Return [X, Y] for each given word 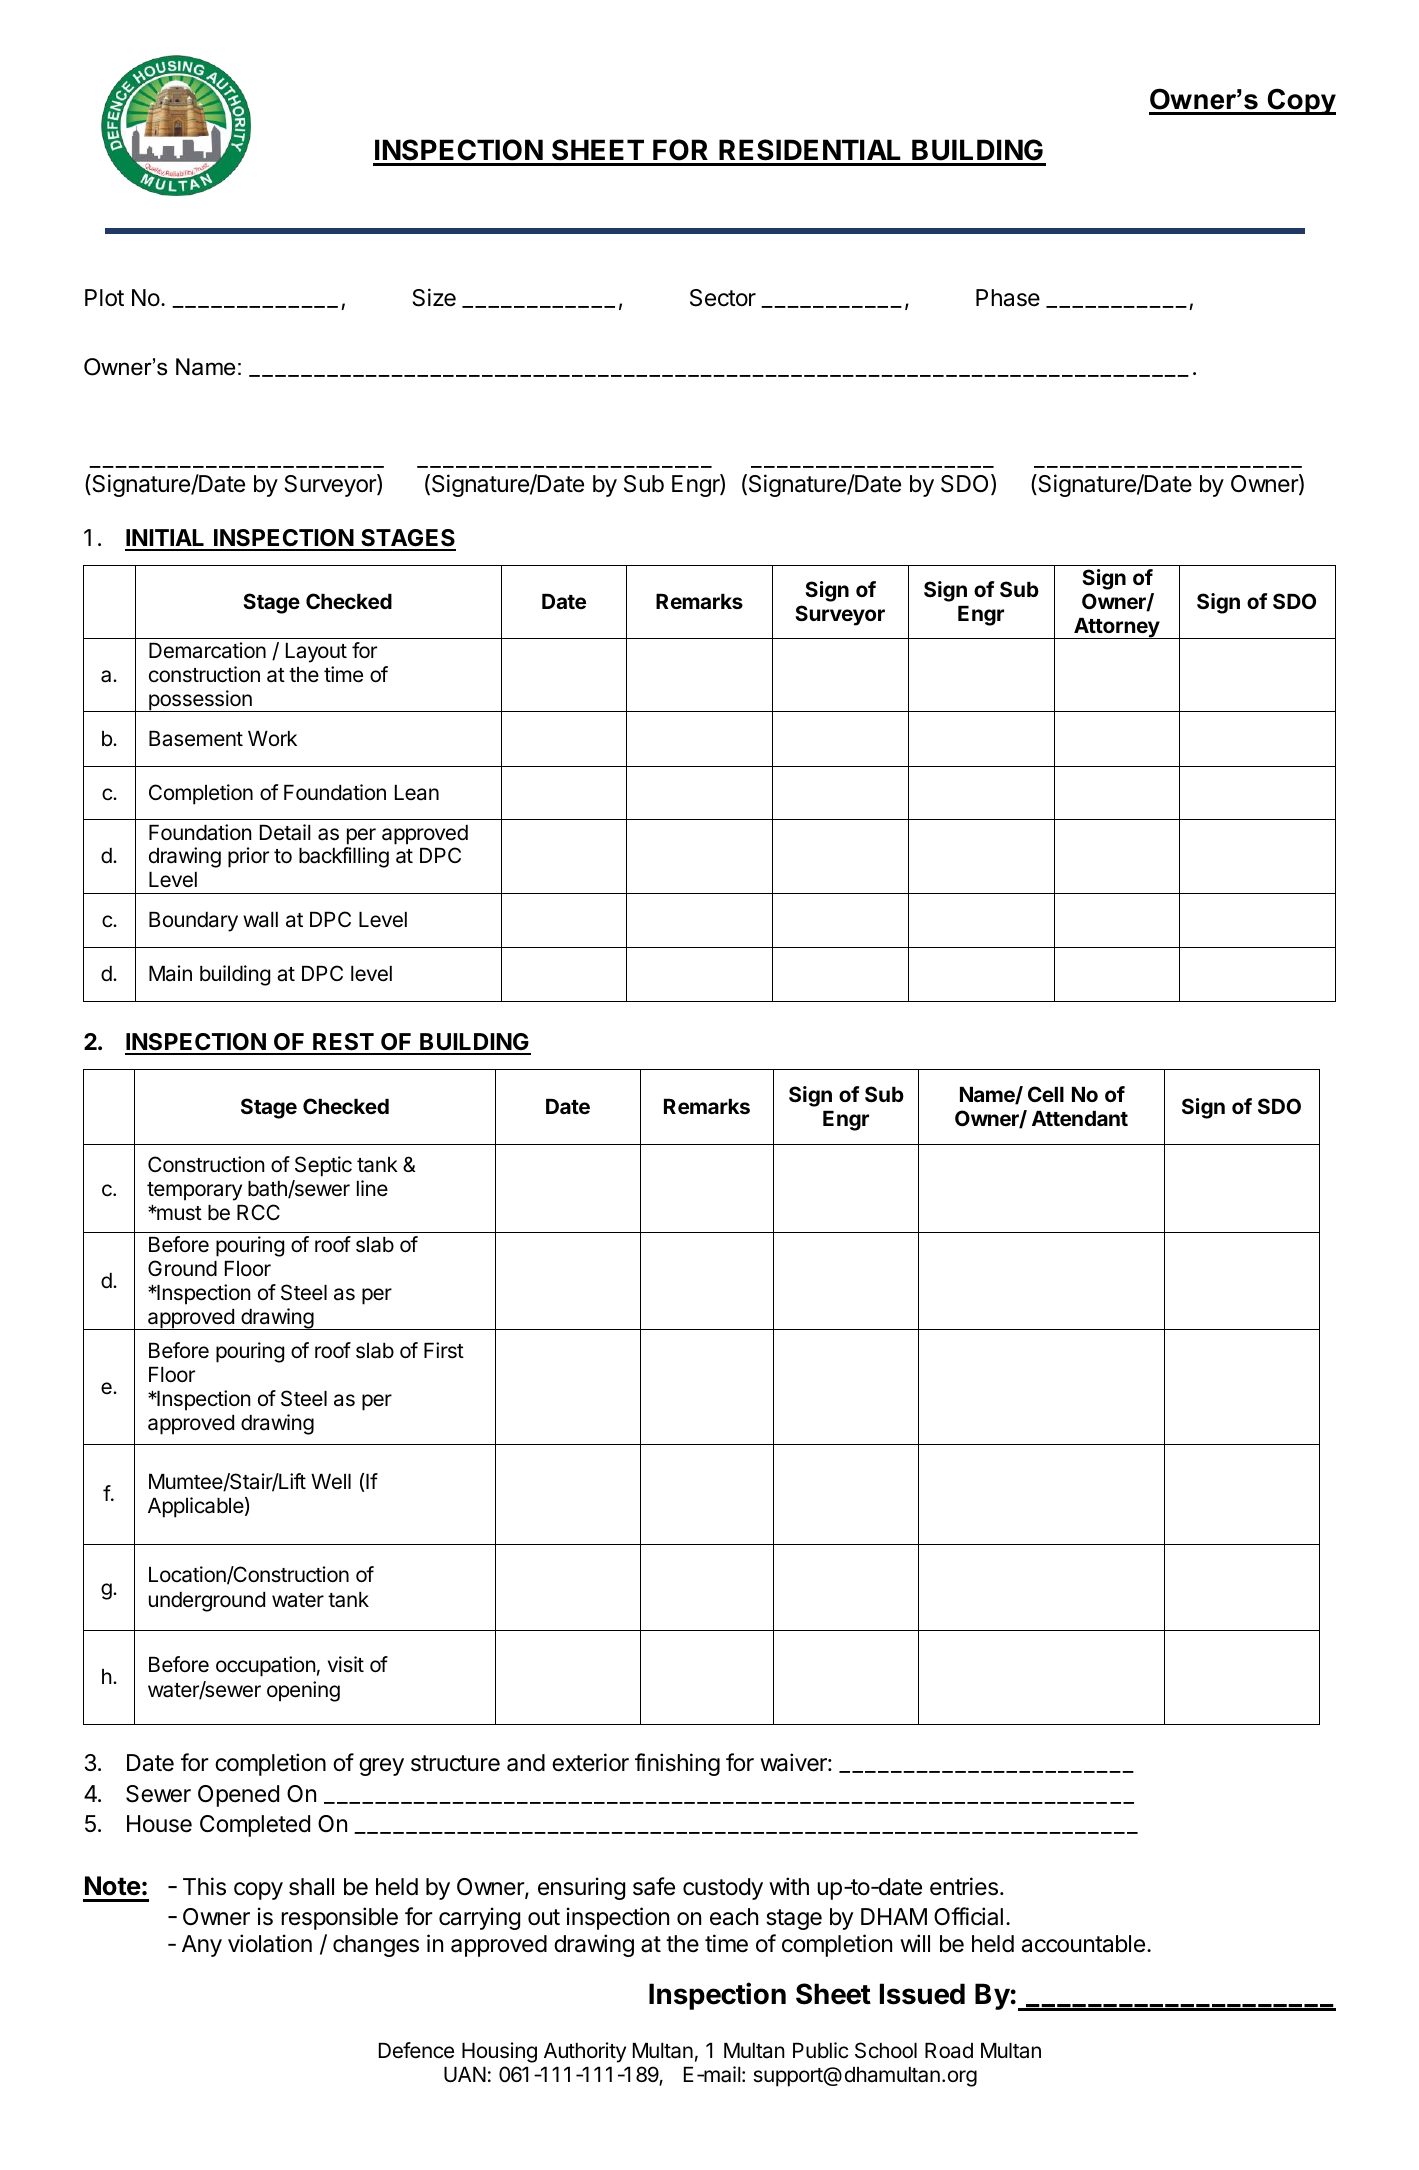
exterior [590, 1762]
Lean [417, 793]
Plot [104, 298]
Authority [585, 2052]
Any [202, 1946]
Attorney [1116, 628]
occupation [266, 1666]
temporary [194, 1191]
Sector [723, 298]
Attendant [1080, 1118]
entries [964, 1886]
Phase [1008, 298]
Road [949, 2051]
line [372, 1188]
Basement [196, 739]
